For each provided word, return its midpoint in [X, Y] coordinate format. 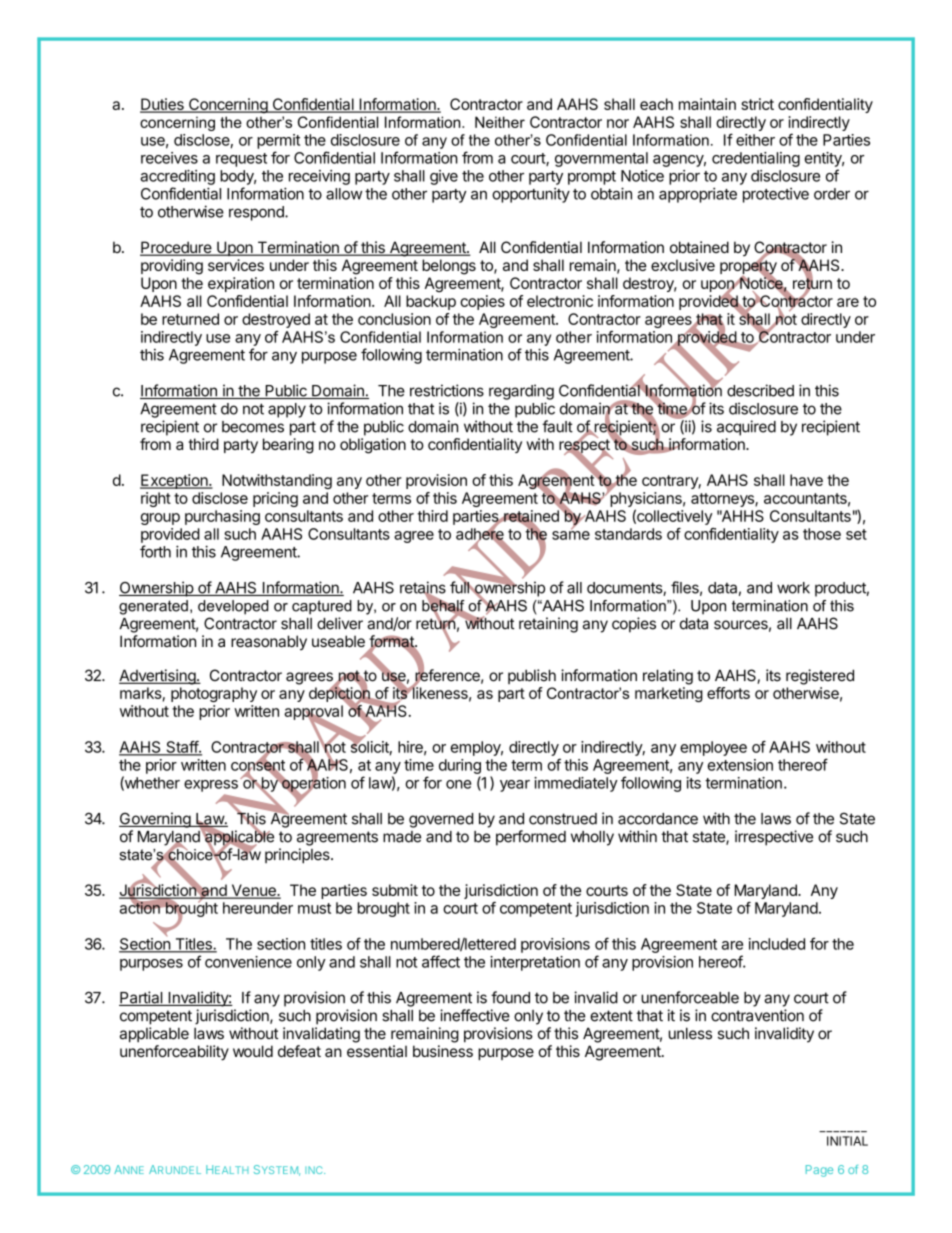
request [241, 160]
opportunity [531, 195]
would [253, 1051]
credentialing [756, 159]
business [443, 1051]
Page [819, 1171]
